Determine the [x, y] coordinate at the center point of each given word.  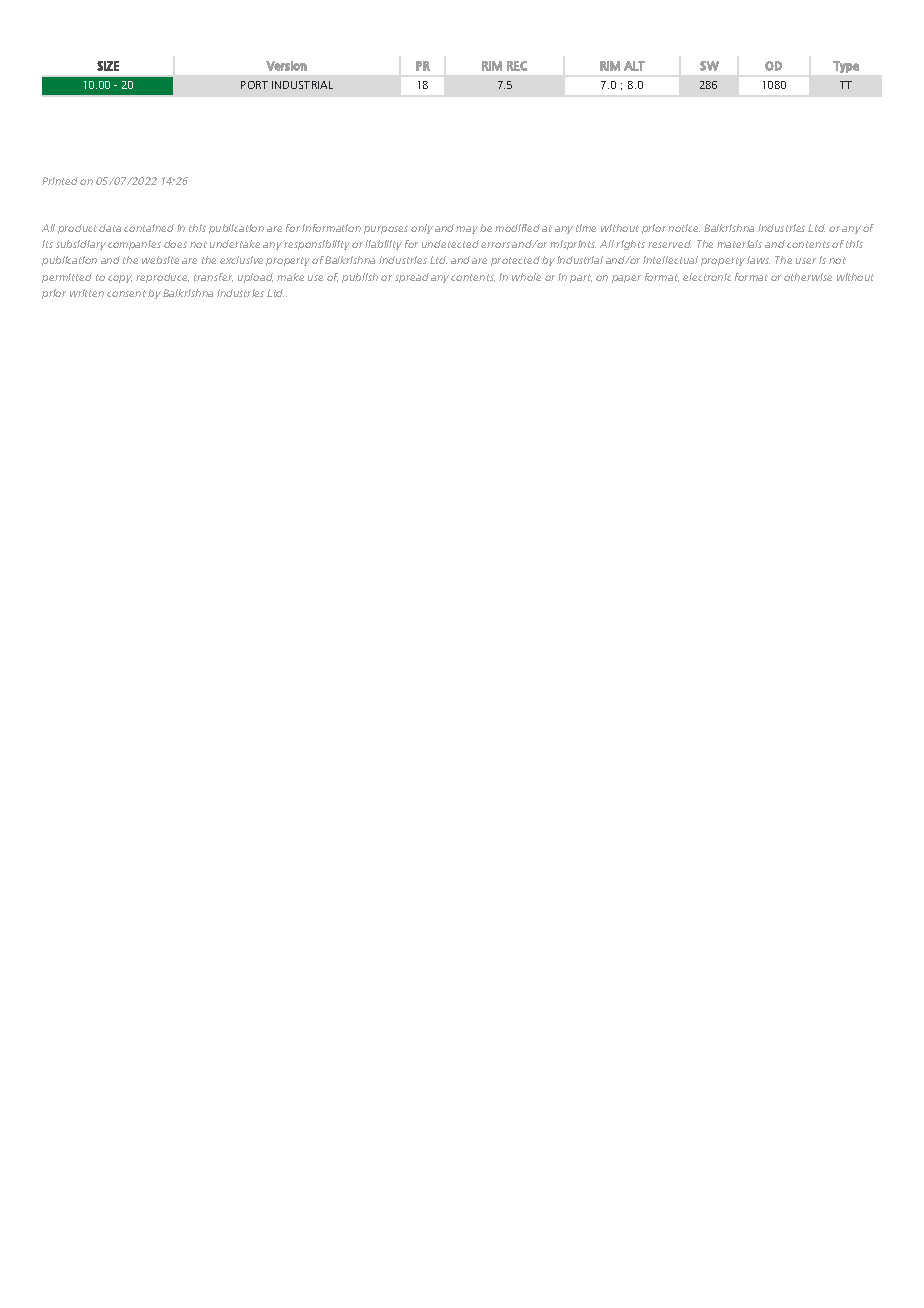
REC [517, 66]
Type [846, 67]
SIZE [108, 66]
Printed [60, 181]
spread [412, 278]
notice [684, 228]
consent [126, 293]
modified [517, 228]
